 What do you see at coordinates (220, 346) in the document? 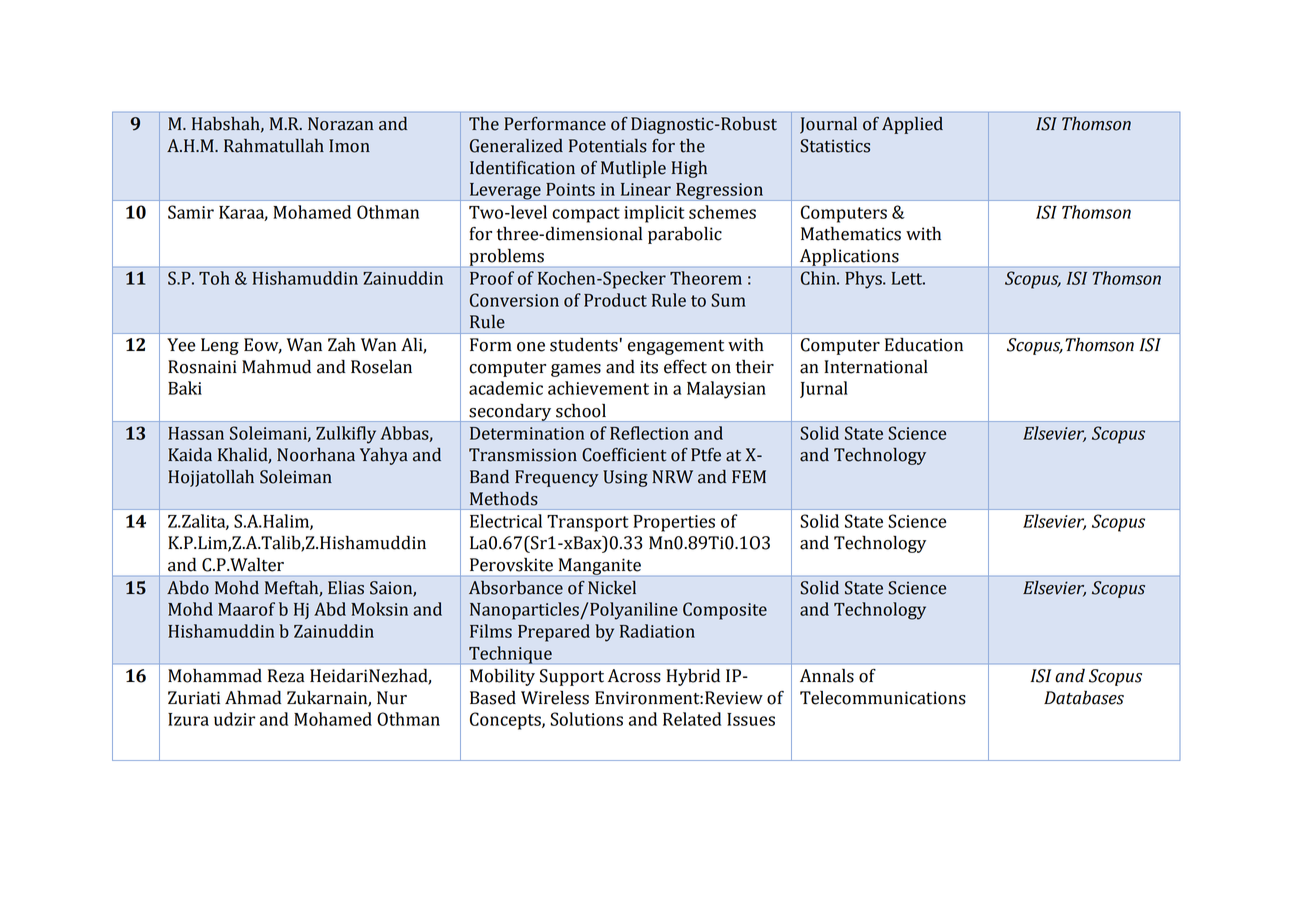
I see `Leng` at bounding box center [220, 346].
